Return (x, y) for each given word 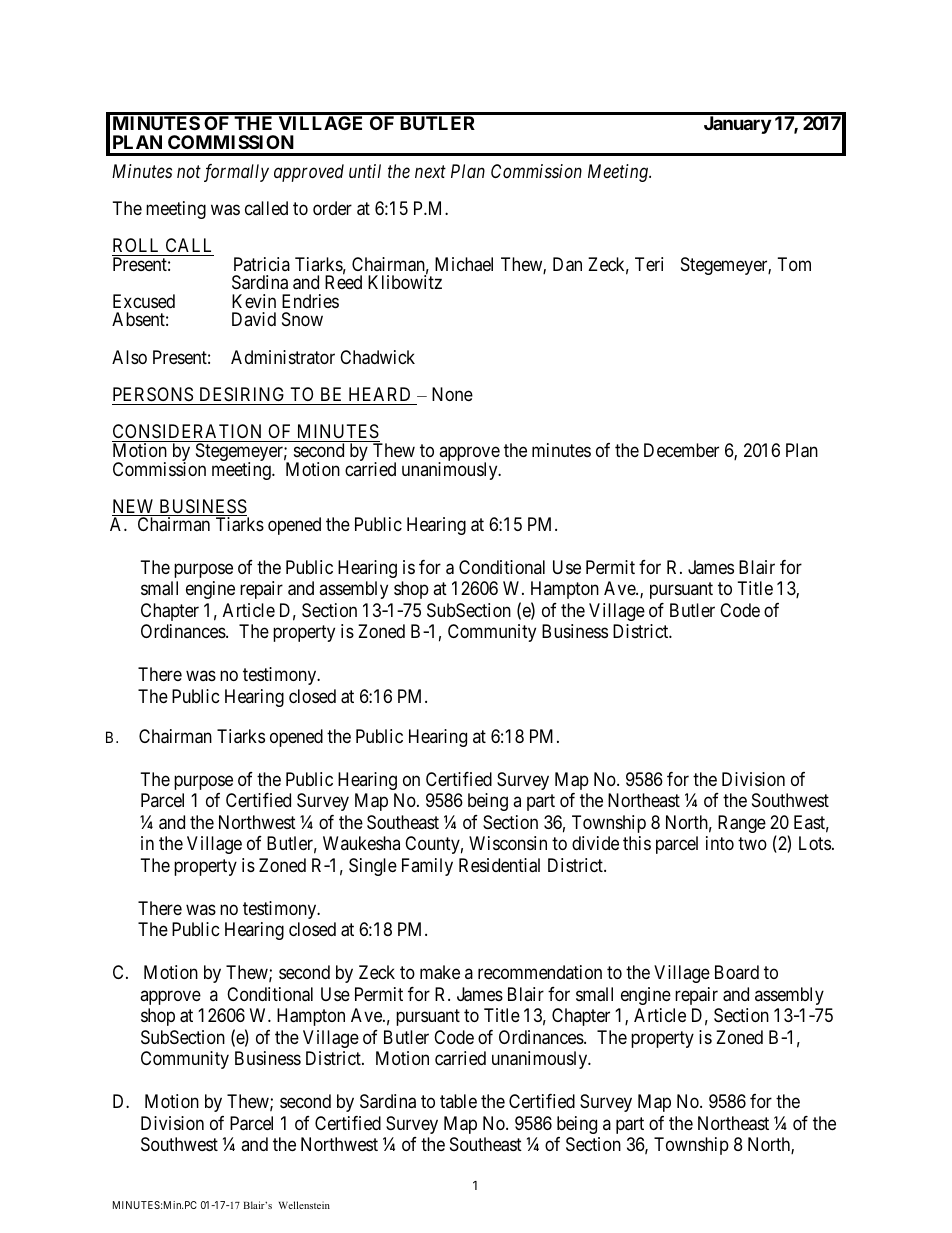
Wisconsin (508, 843)
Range (742, 824)
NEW (134, 507)
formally (236, 173)
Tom (794, 264)
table (458, 1101)
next (430, 171)
